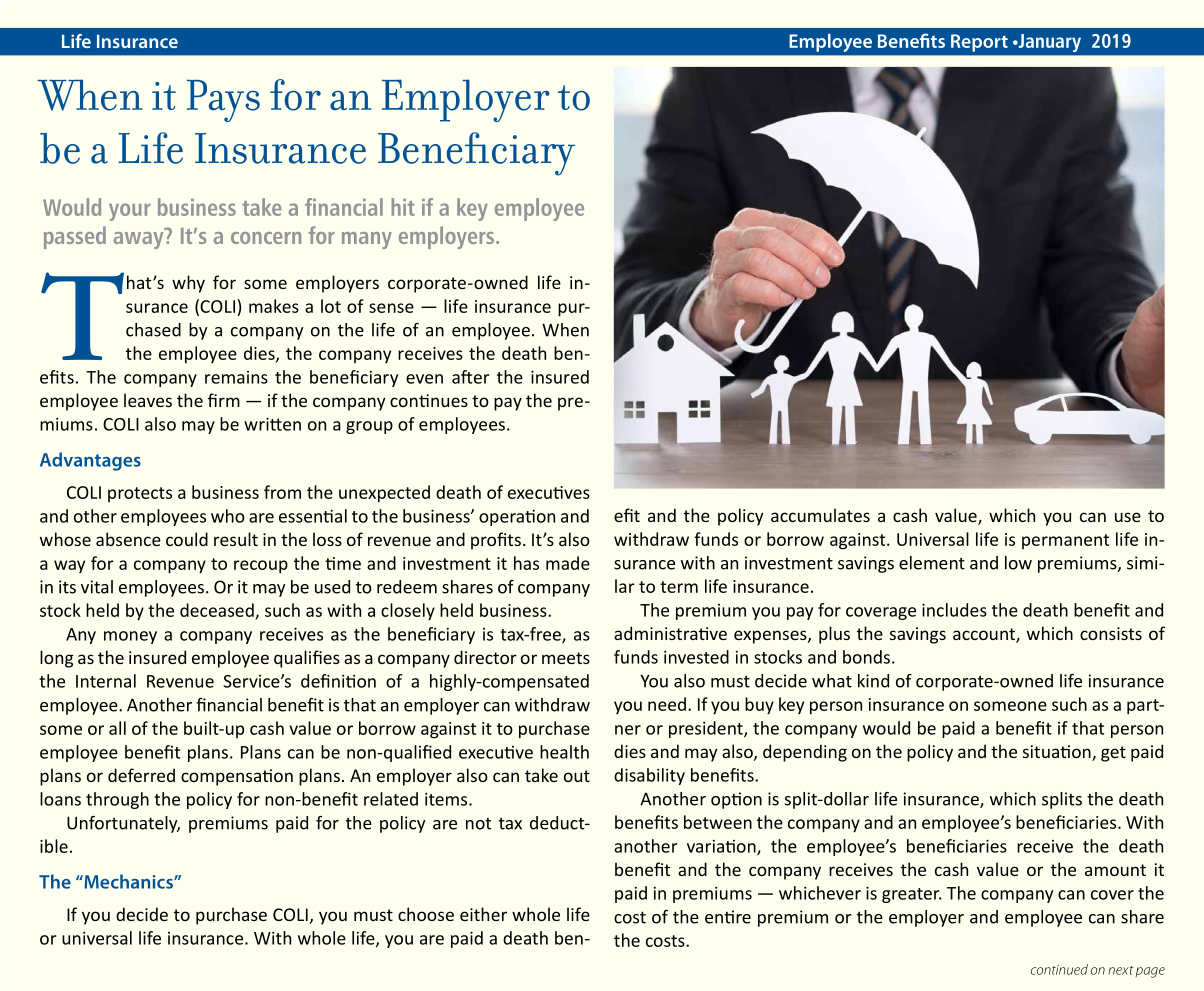 Image resolution: width=1204 pixels, height=991 pixels. Describe the element at coordinates (140, 494) in the page. I see `protects` at that location.
